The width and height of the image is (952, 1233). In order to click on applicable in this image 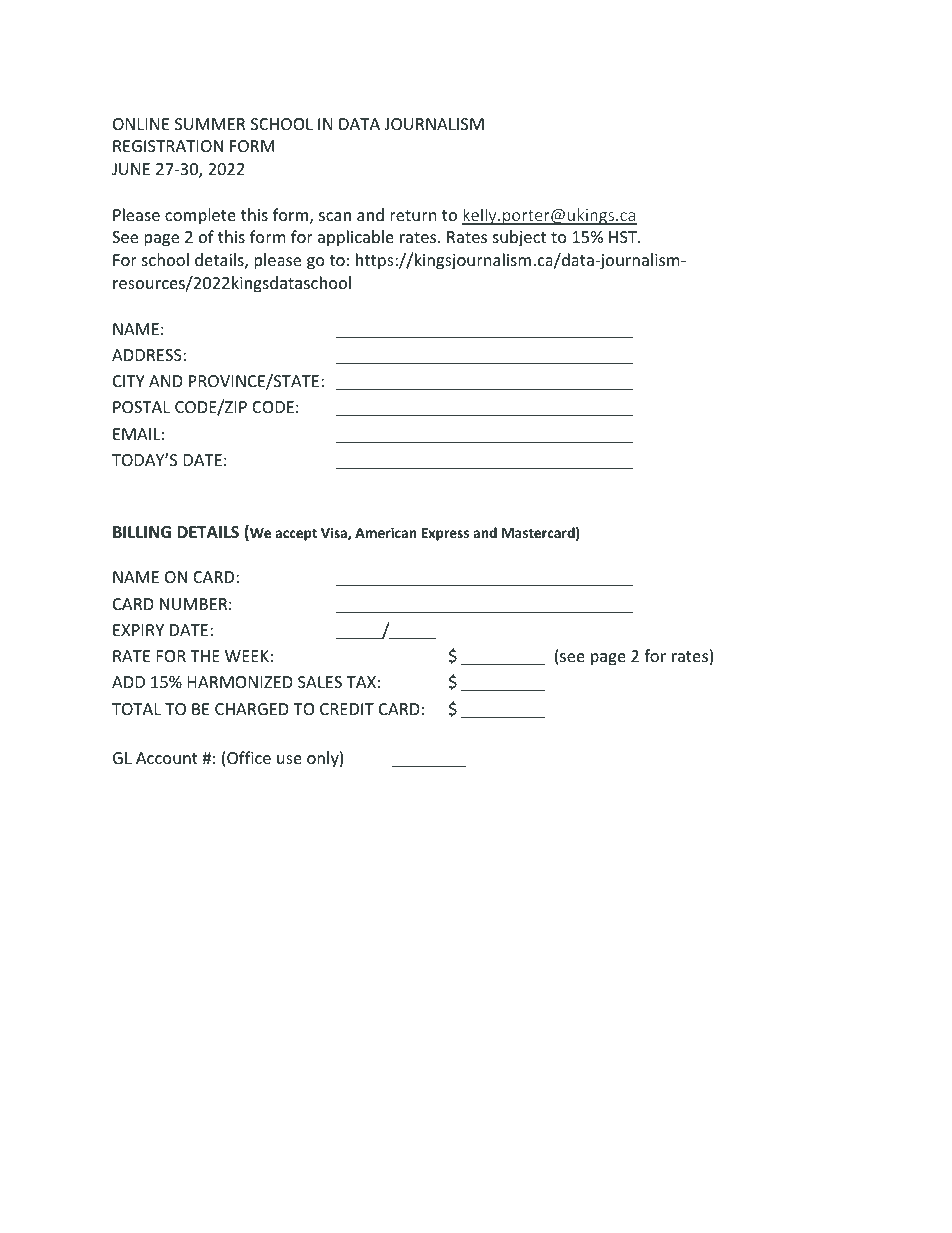, I will do `click(356, 238)`.
